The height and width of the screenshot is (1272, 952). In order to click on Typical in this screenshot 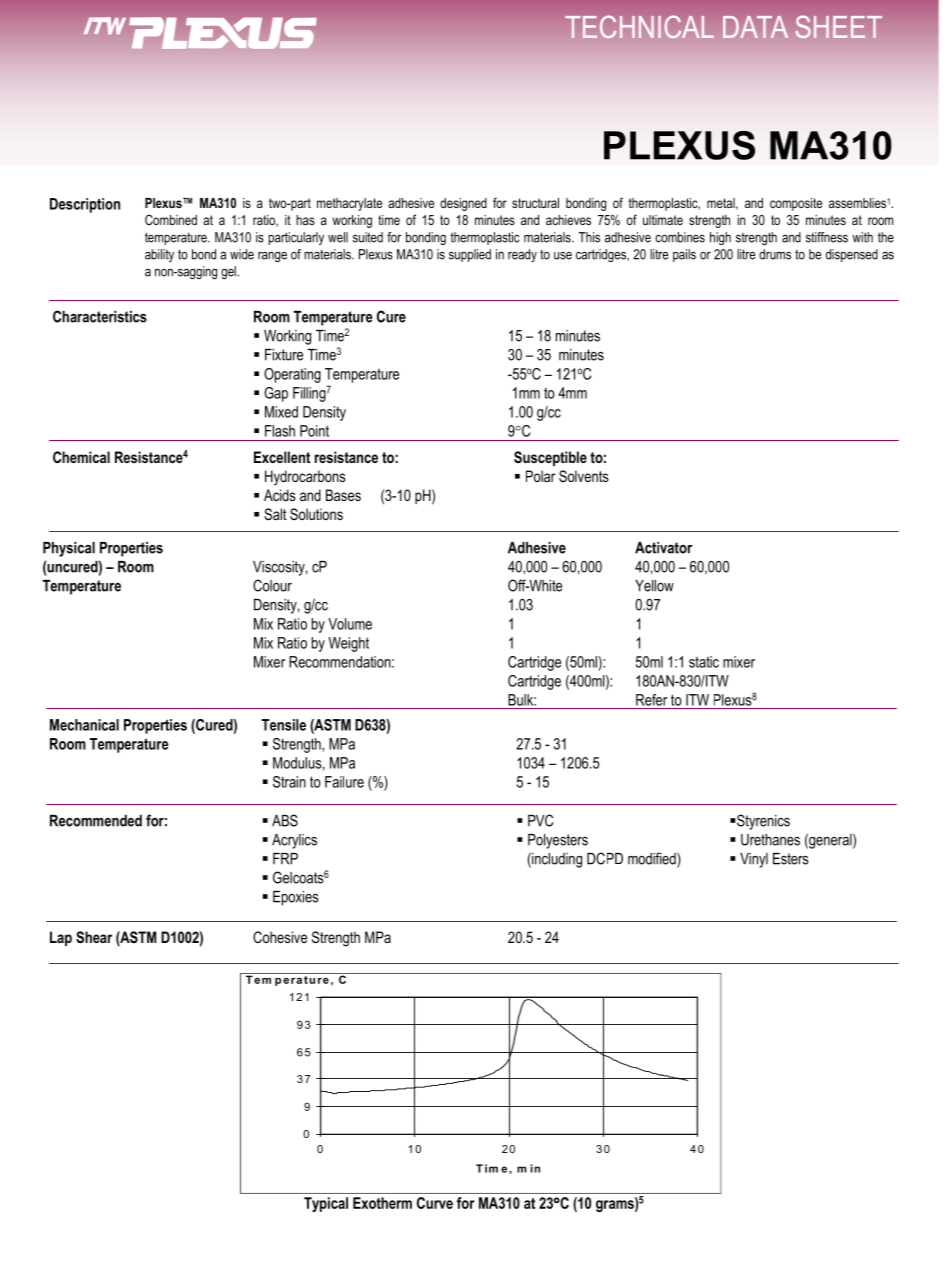, I will do `click(326, 1204)`.
